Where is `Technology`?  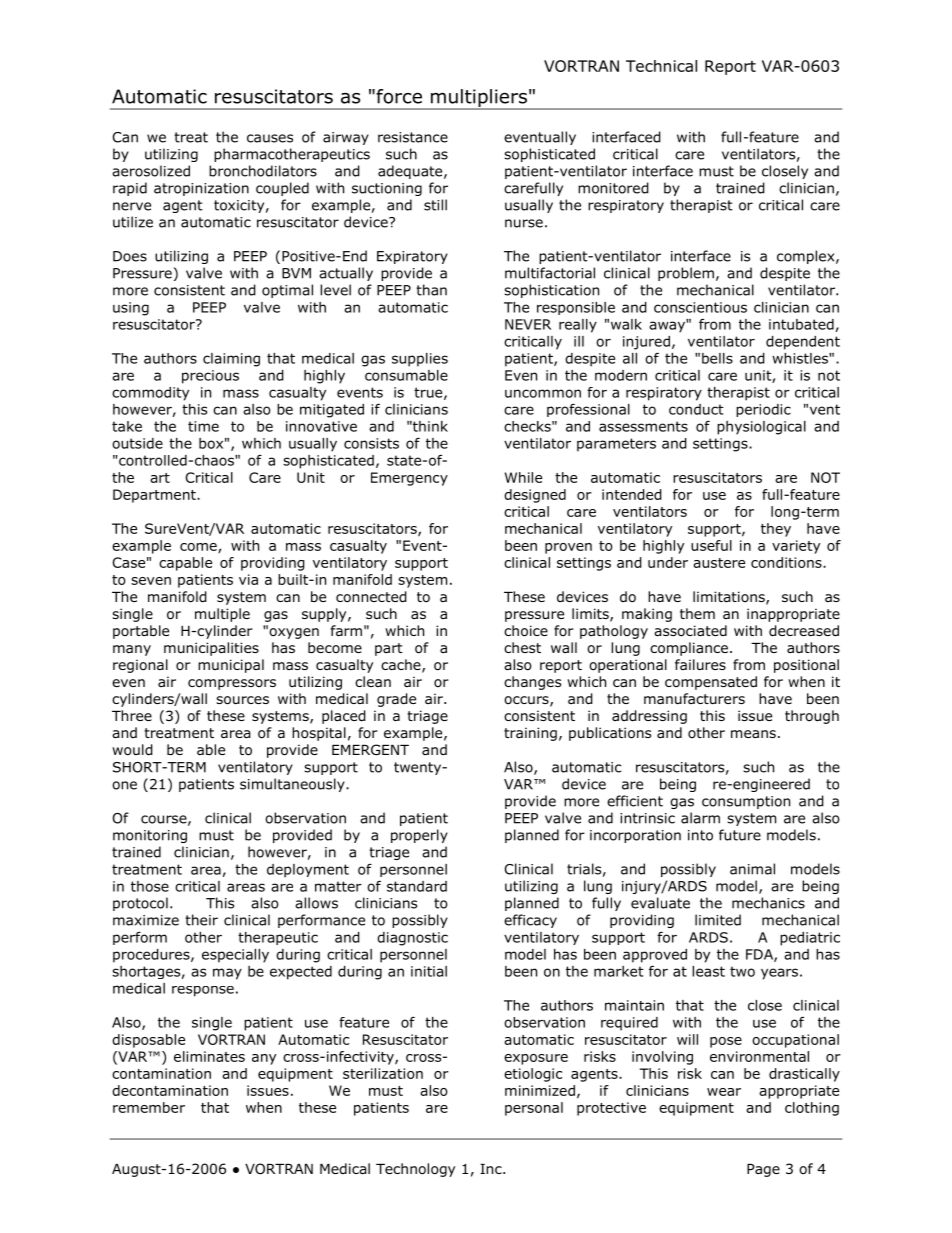 Technology is located at coordinates (415, 1170).
